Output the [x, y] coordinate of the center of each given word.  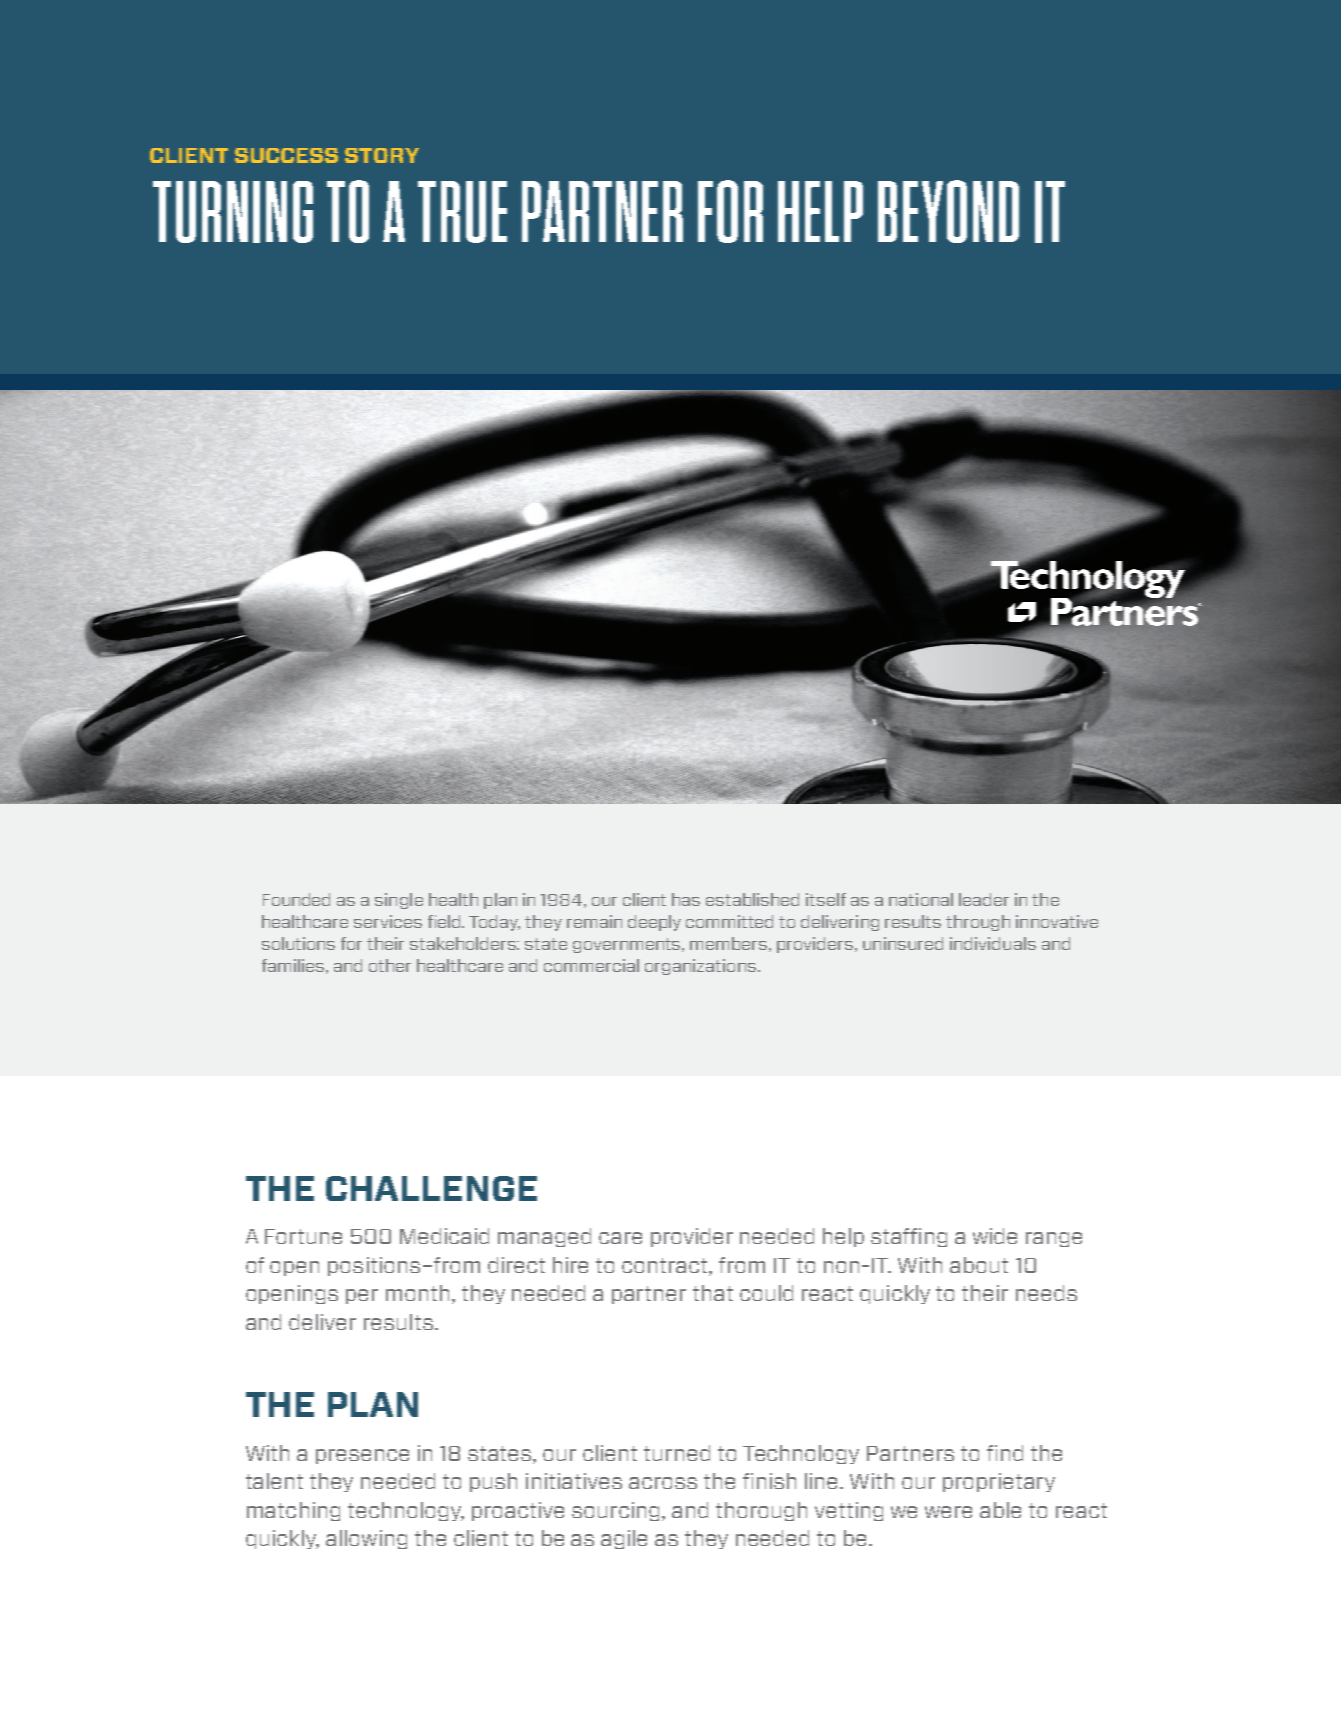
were [948, 1512]
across [663, 1483]
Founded [296, 899]
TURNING [233, 212]
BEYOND [948, 211]
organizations [700, 967]
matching [293, 1511]
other [390, 965]
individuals [993, 943]
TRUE [462, 212]
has [686, 899]
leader [984, 899]
